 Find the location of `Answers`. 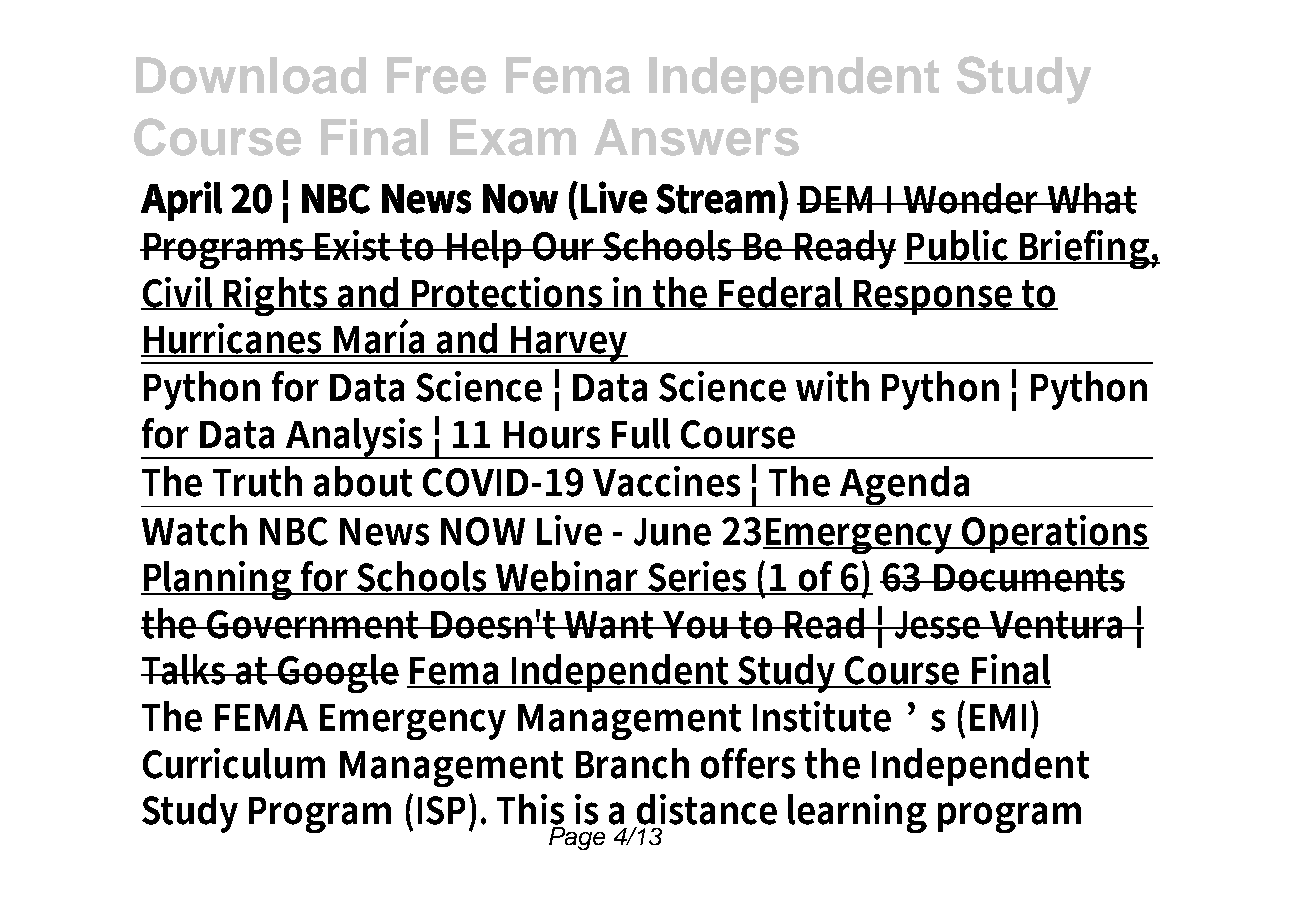

Answers is located at coordinates (696, 137).
